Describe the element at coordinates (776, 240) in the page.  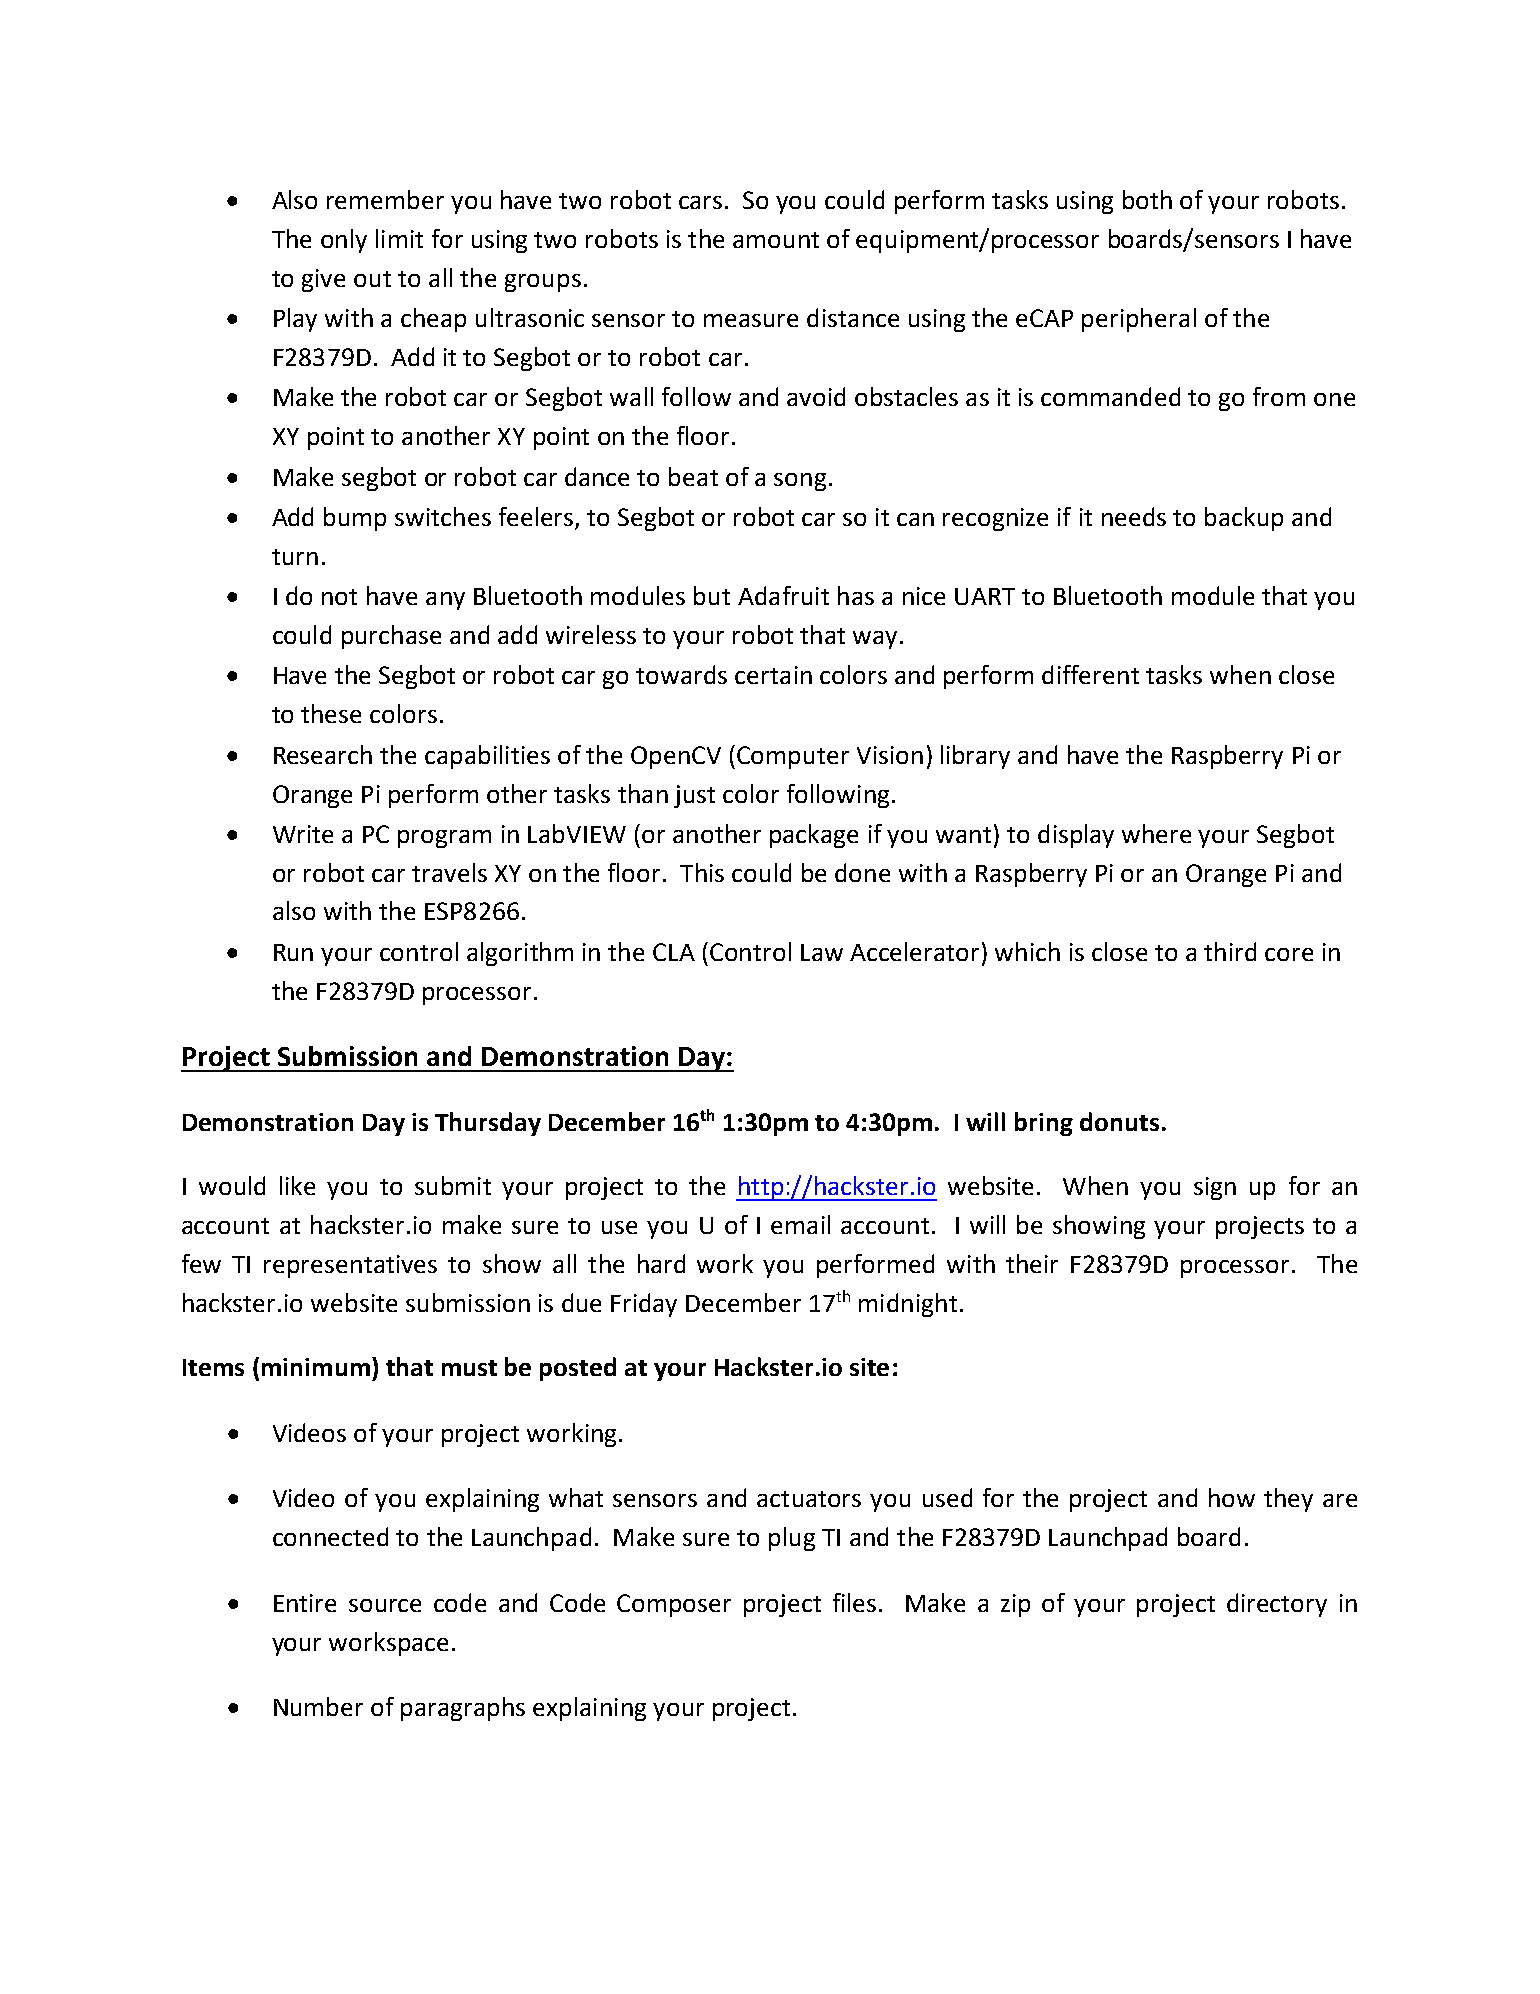
I see `amount` at that location.
